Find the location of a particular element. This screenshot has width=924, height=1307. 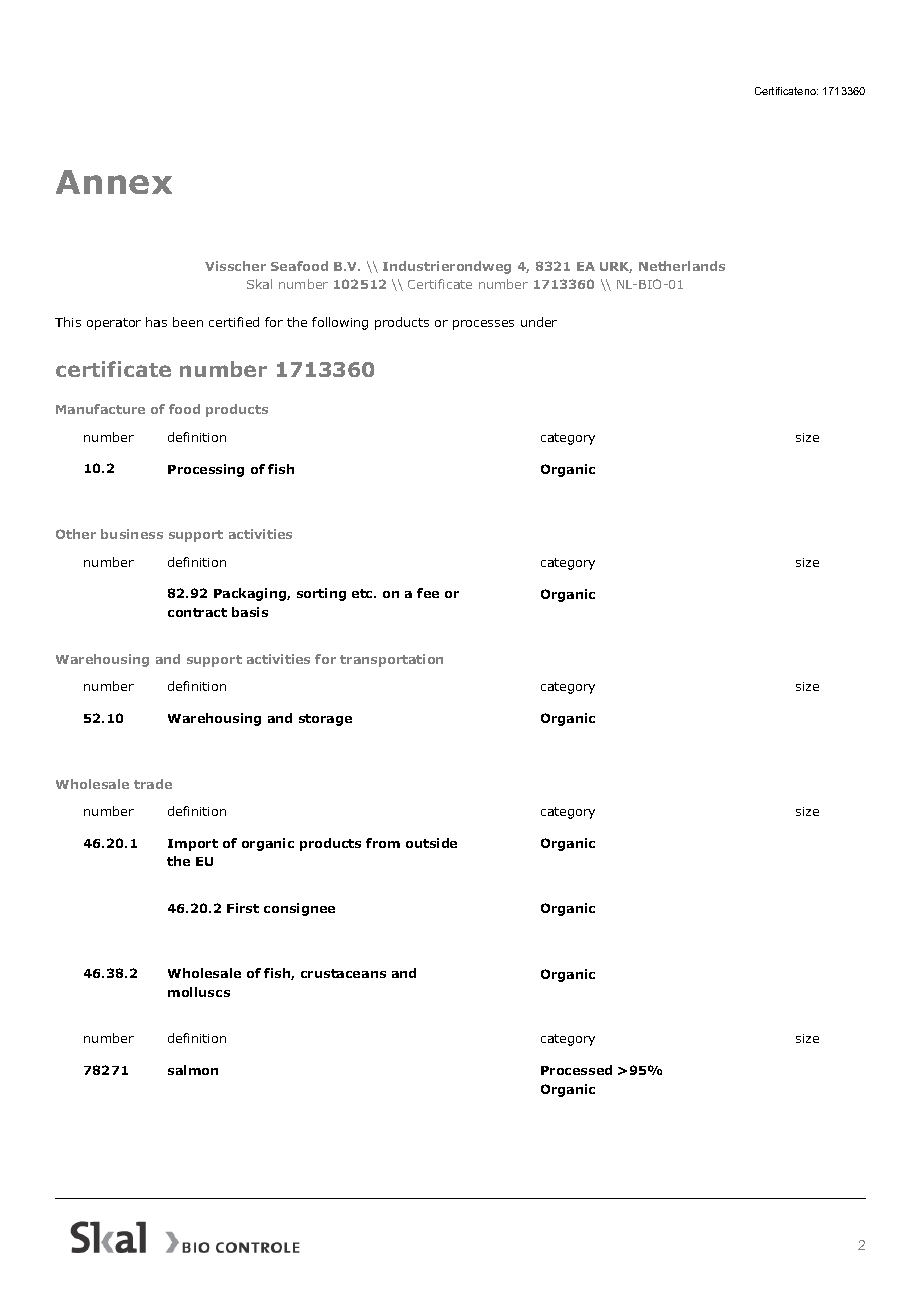

Netherlands is located at coordinates (682, 266).
